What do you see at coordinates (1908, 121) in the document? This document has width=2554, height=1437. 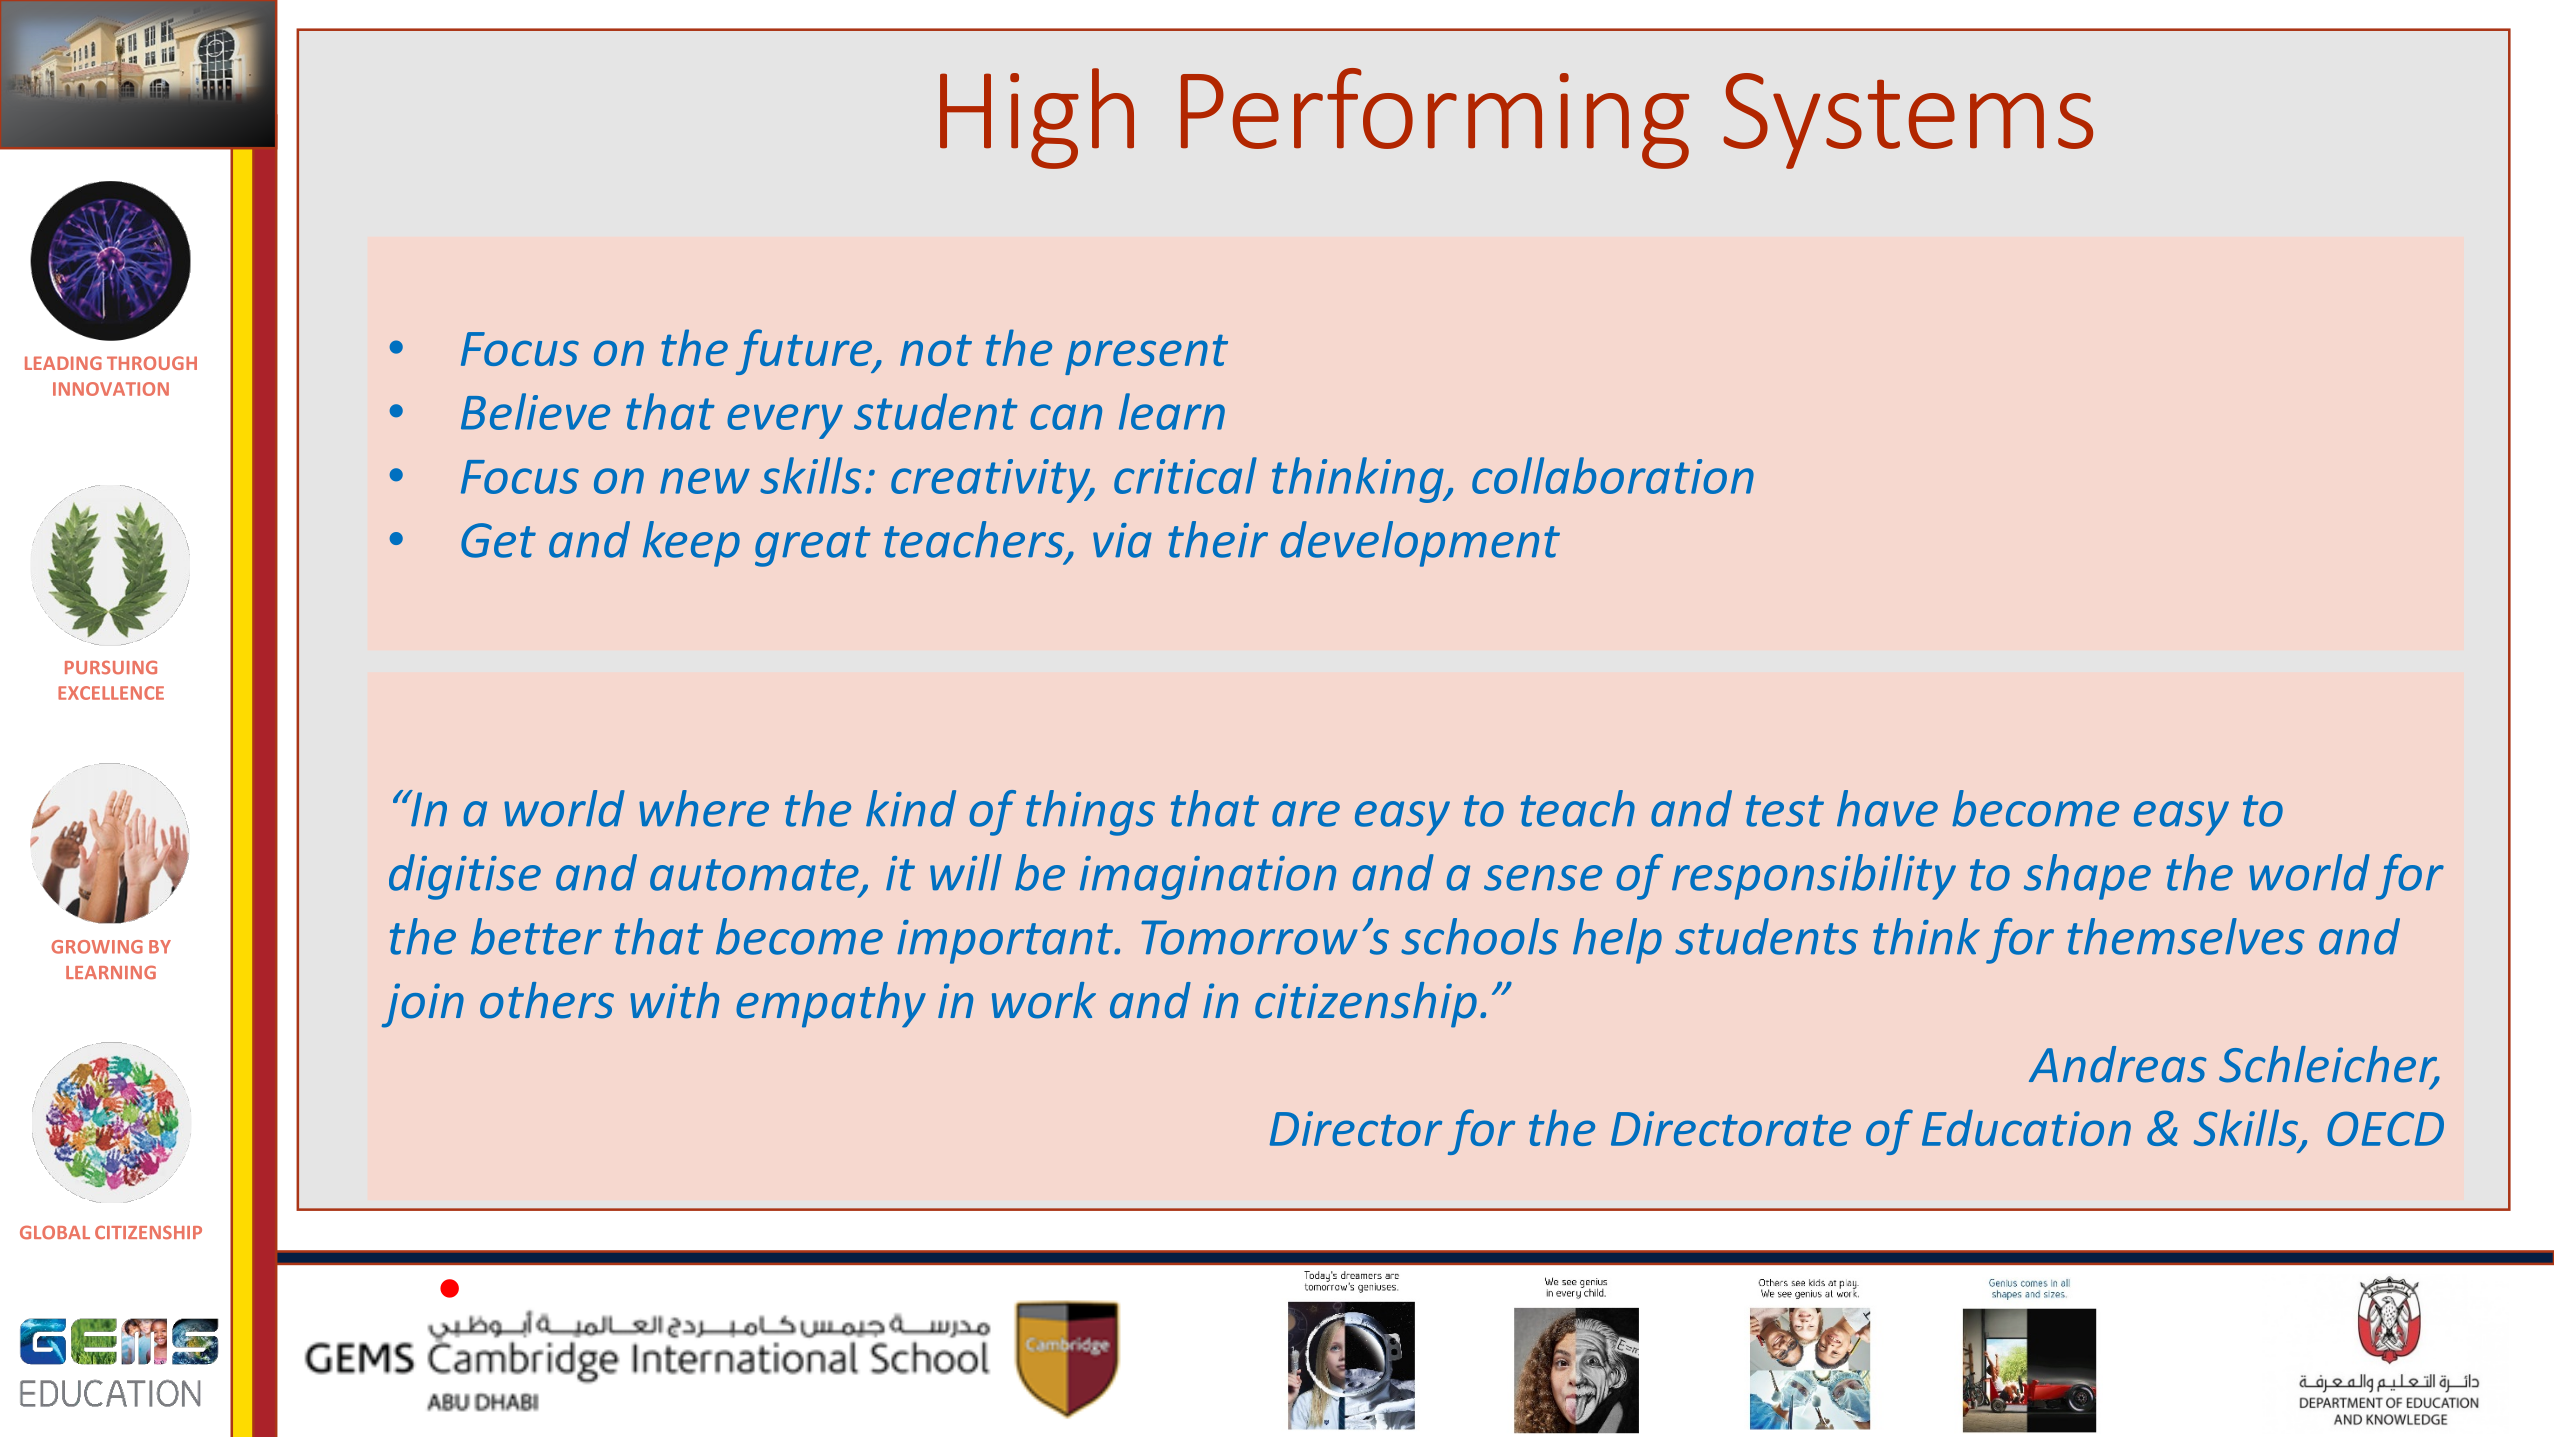 I see `Systems` at bounding box center [1908, 121].
